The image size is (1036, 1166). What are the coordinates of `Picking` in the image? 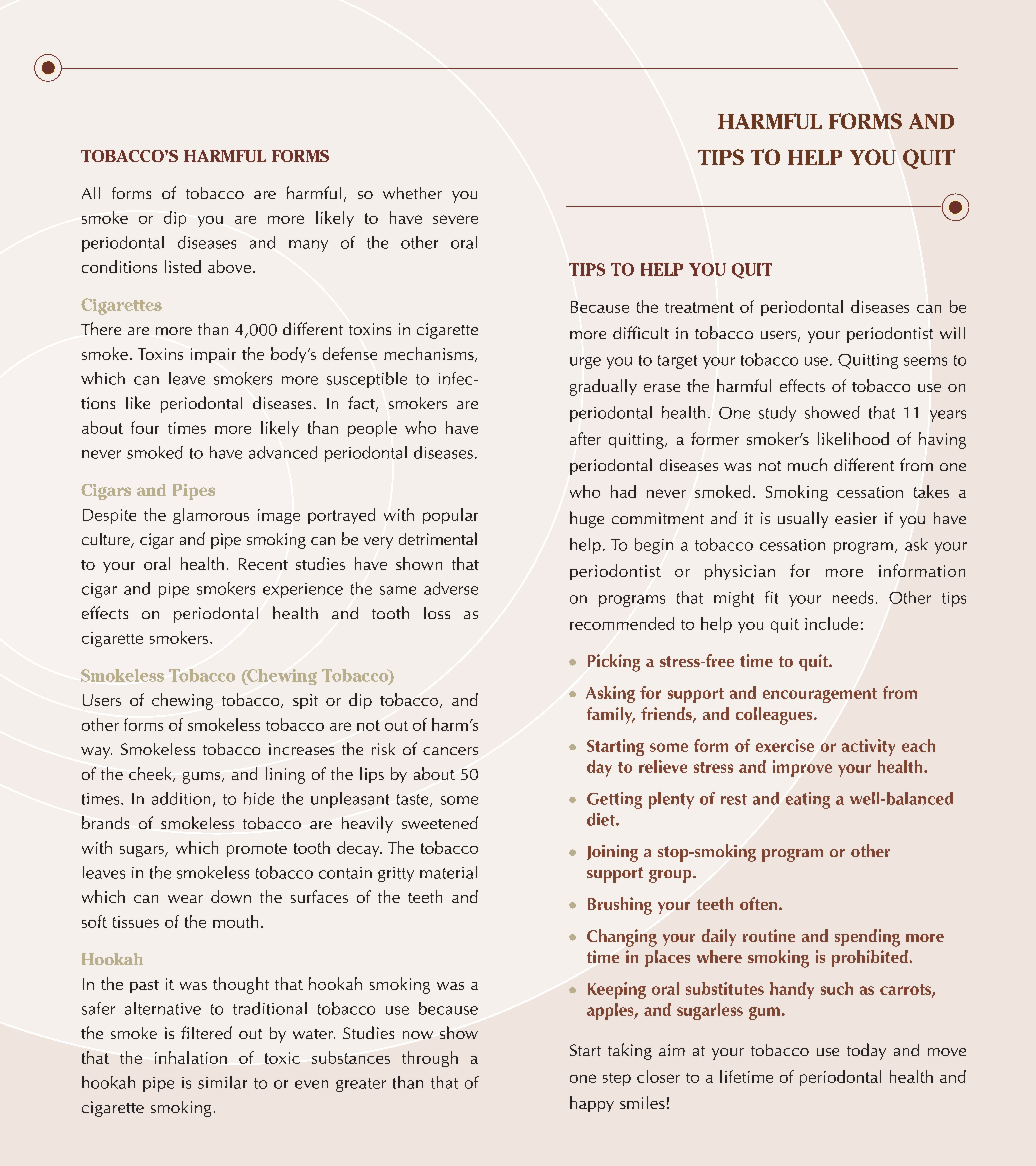 It's located at (614, 663).
